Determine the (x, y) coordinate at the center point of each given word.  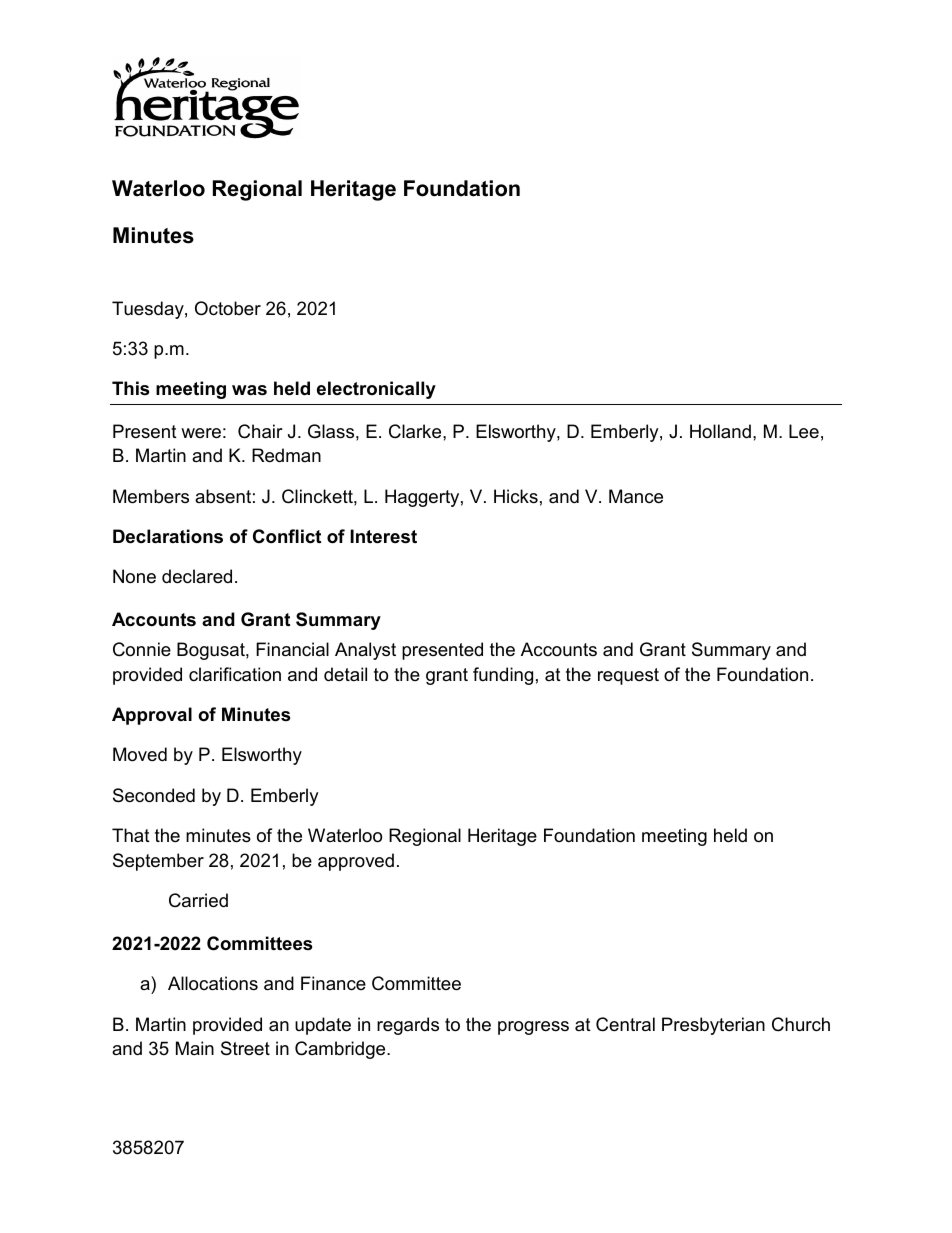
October (228, 308)
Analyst (365, 651)
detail (345, 674)
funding (503, 676)
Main (195, 1048)
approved (356, 862)
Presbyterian (713, 1026)
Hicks (516, 496)
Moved (140, 754)
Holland (720, 431)
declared (197, 576)
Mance (636, 496)
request (628, 676)
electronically (376, 390)
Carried (198, 900)
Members (151, 496)
